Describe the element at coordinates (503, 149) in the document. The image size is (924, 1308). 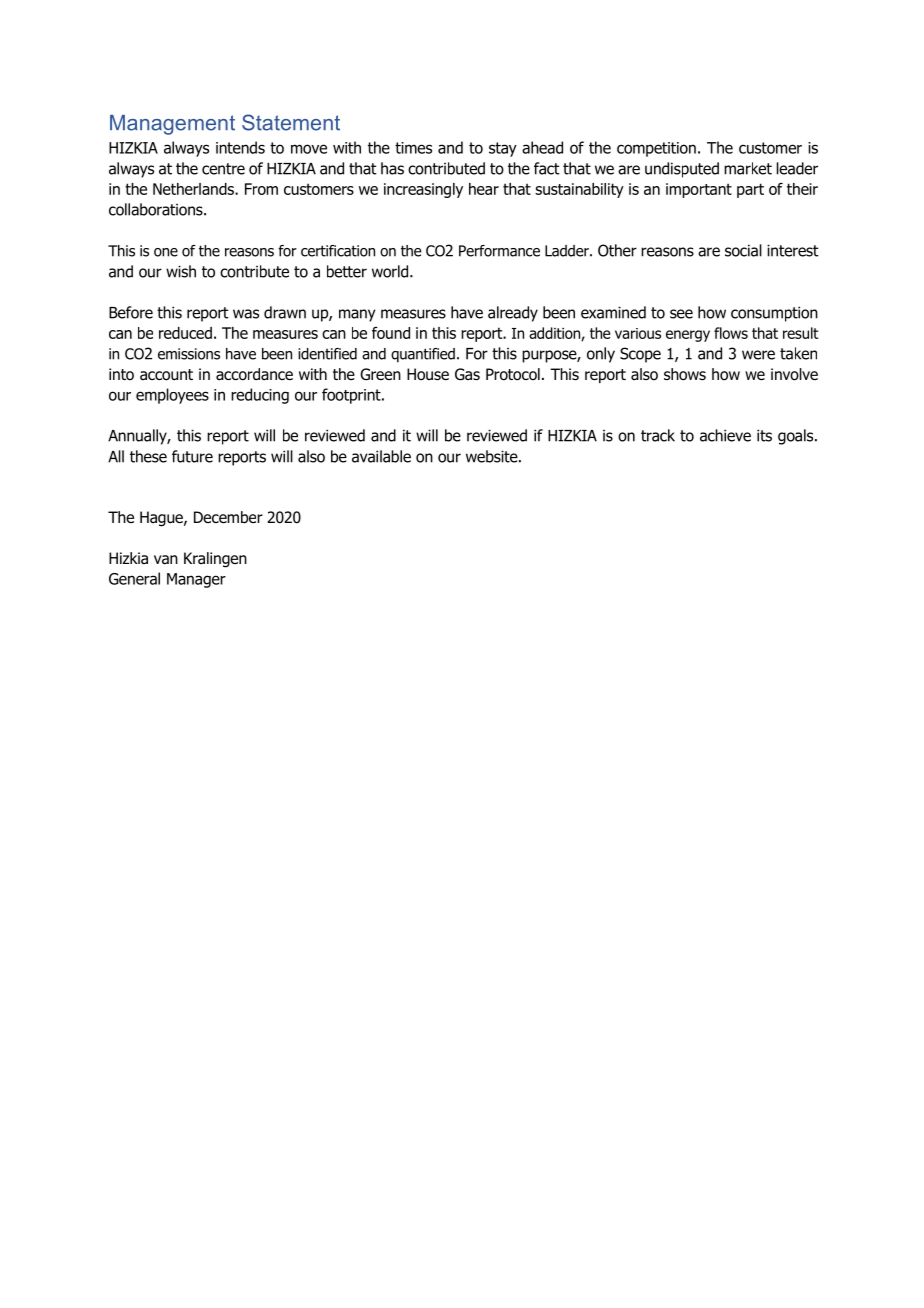
I see `stay` at that location.
